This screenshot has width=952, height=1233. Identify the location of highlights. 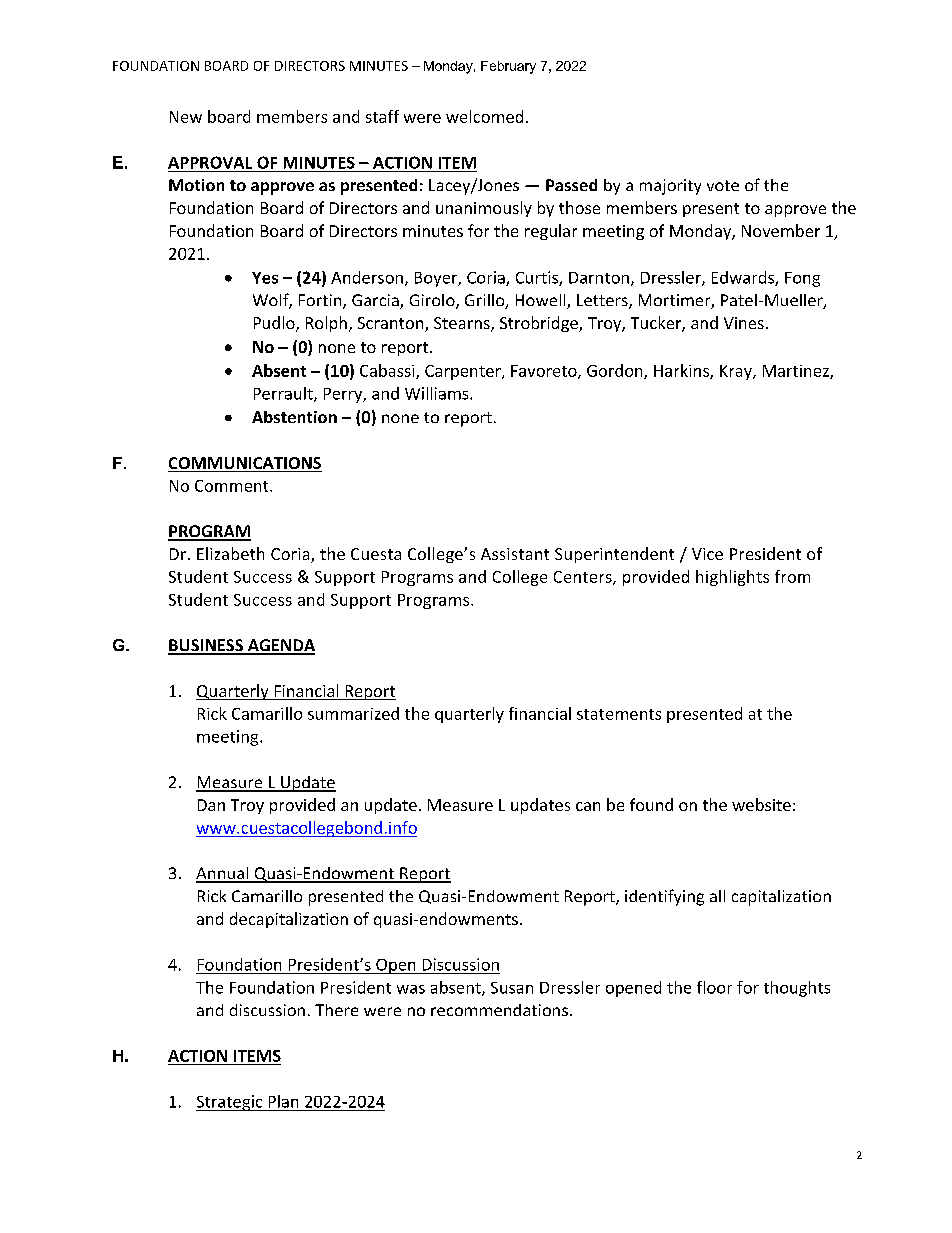
(732, 578).
